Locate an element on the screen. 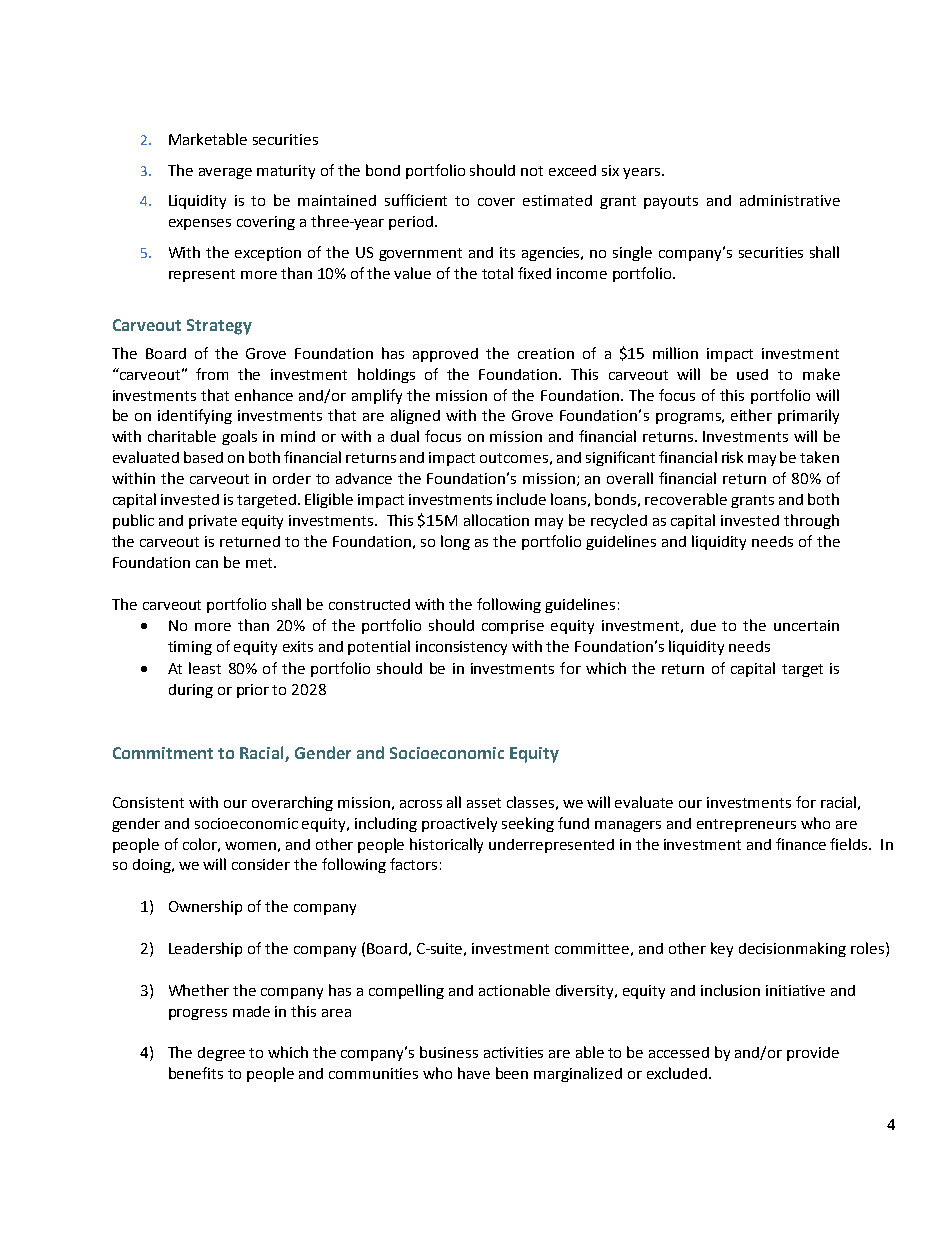  comprise is located at coordinates (513, 627).
